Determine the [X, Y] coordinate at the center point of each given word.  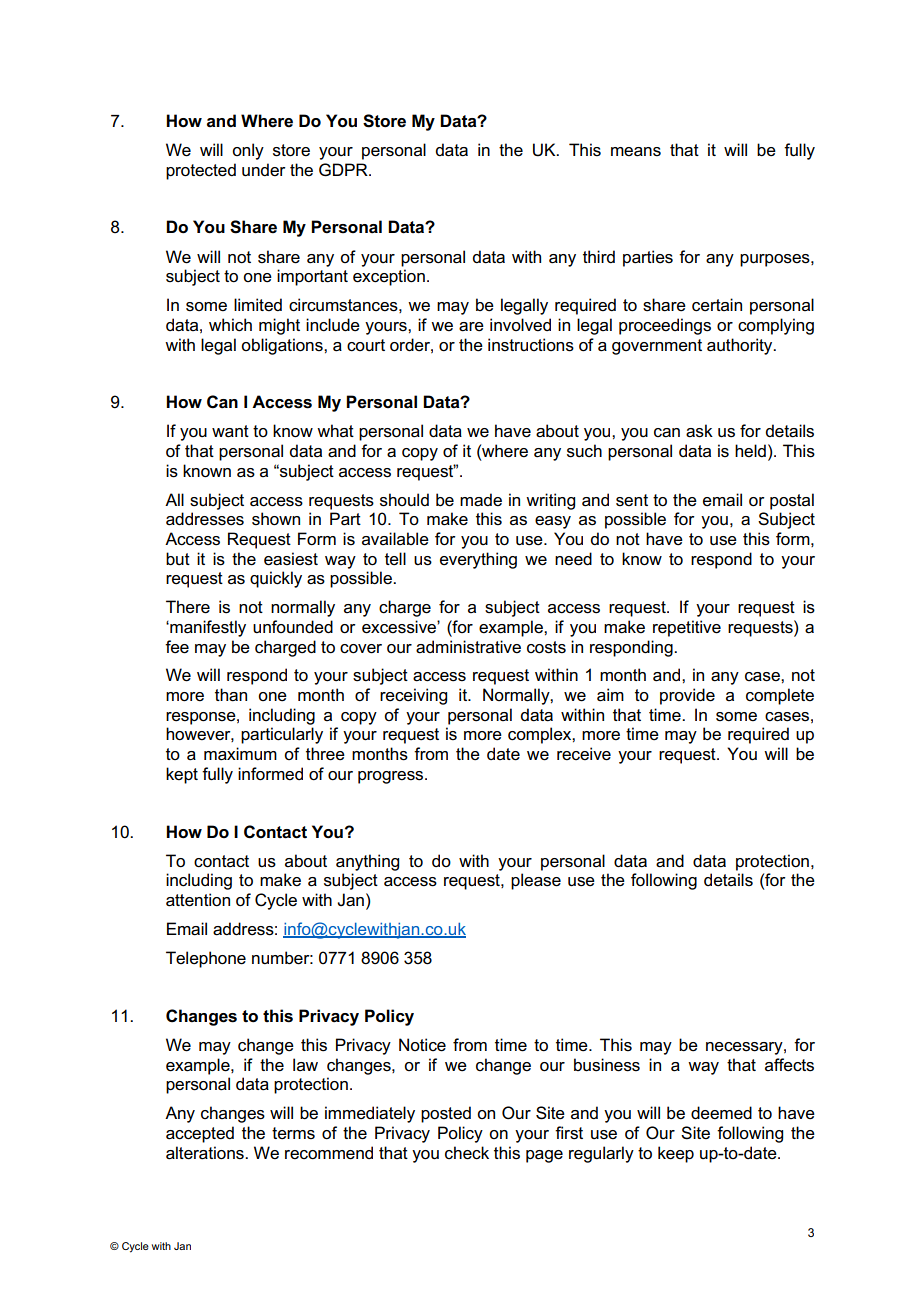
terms [293, 1133]
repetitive [687, 628]
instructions [531, 345]
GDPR [344, 170]
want [230, 431]
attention [198, 900]
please [536, 881]
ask [699, 431]
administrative [468, 647]
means [636, 152]
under [264, 170]
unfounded [293, 627]
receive [584, 754]
